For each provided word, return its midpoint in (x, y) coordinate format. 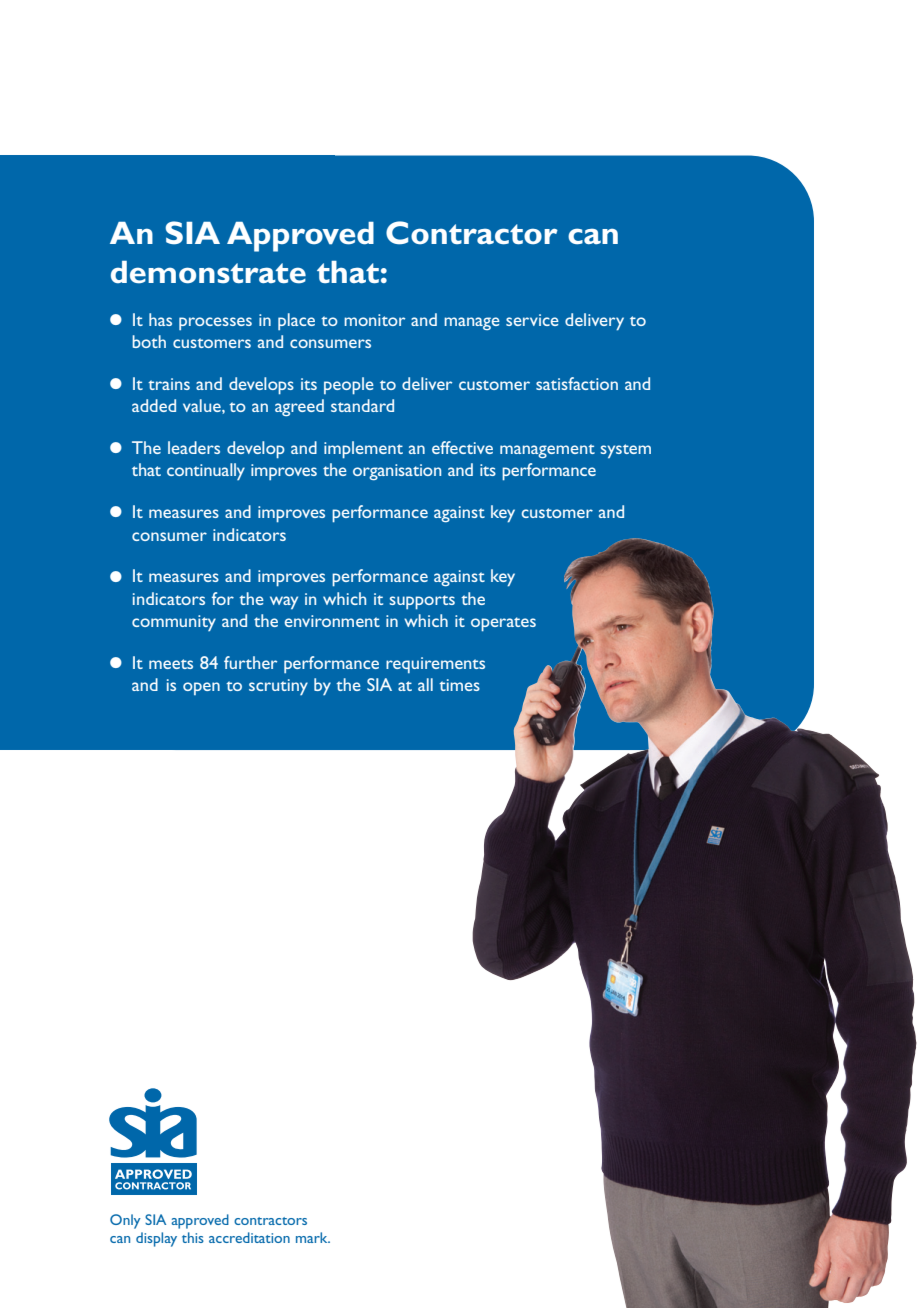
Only (125, 1221)
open (201, 688)
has (160, 319)
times (459, 685)
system (625, 451)
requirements (435, 665)
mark (313, 1237)
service (532, 320)
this (193, 1237)
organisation (397, 472)
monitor (374, 320)
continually (206, 471)
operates (503, 624)
